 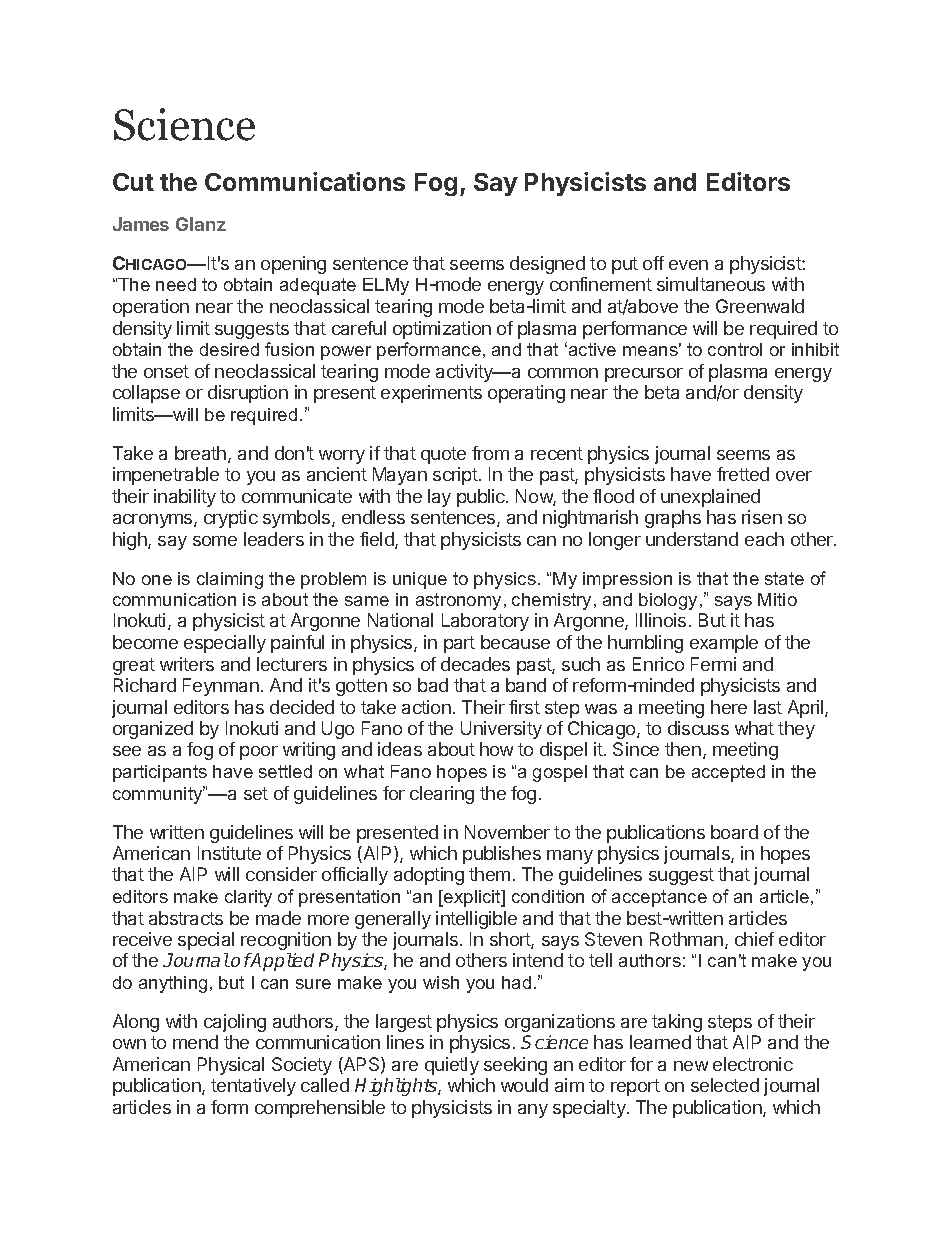 What do you see at coordinates (724, 644) in the image?
I see `example` at bounding box center [724, 644].
